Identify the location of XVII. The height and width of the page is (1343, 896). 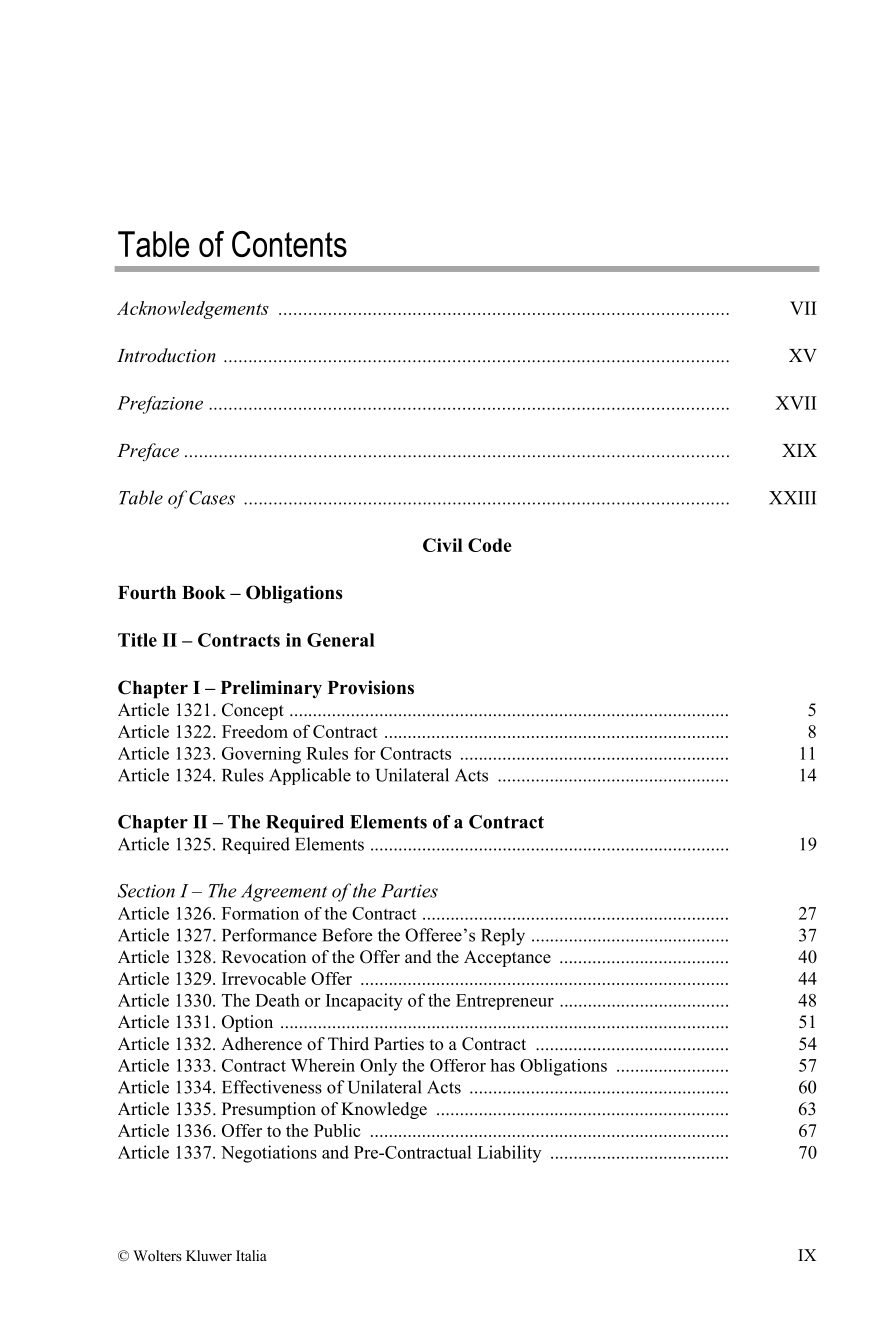
(796, 403).
